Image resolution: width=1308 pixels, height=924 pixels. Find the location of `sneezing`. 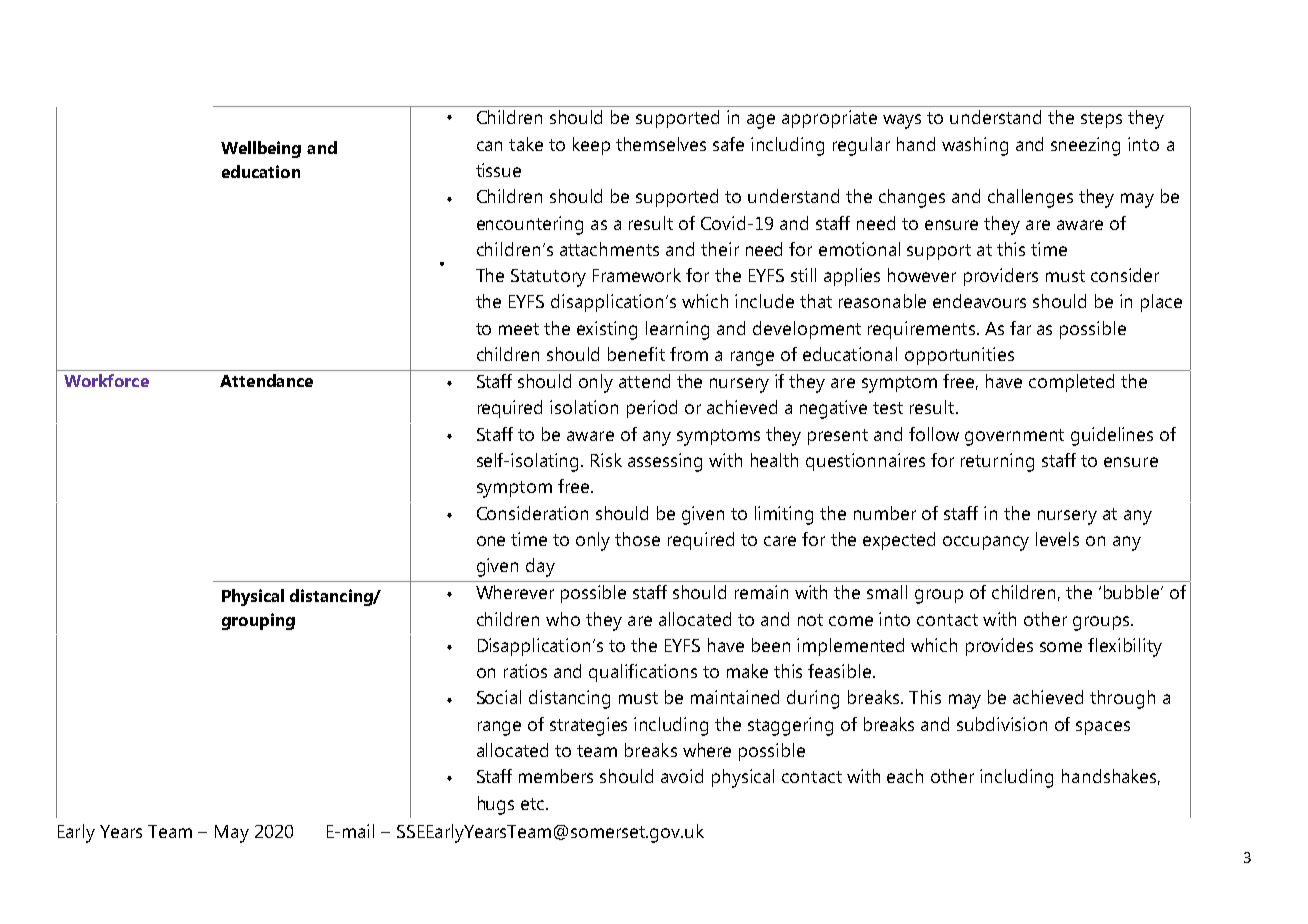

sneezing is located at coordinates (1085, 146).
